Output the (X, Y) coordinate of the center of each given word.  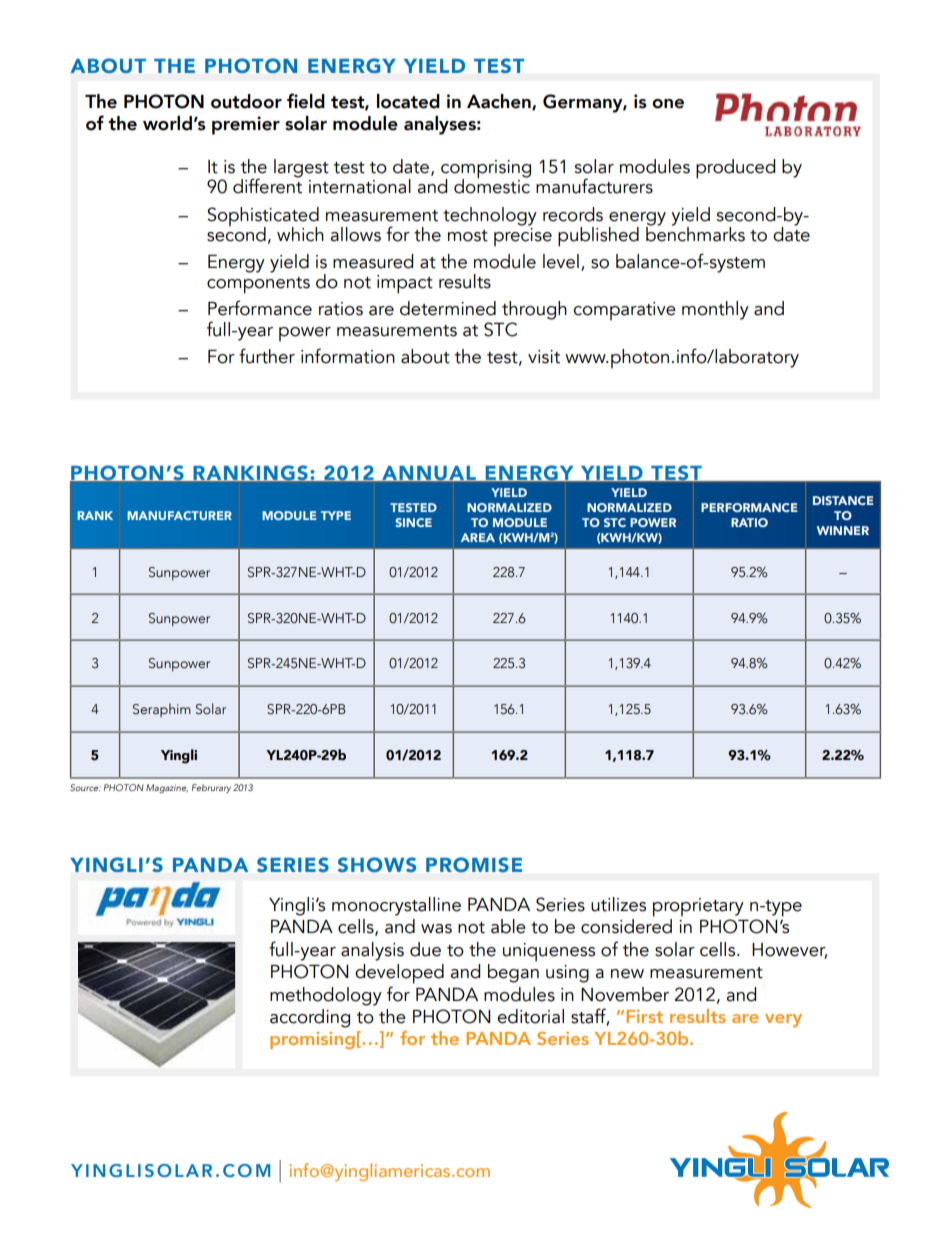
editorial (530, 1016)
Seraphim (162, 710)
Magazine (167, 788)
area (478, 537)
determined (448, 308)
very (783, 1020)
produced (735, 169)
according (310, 1018)
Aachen (500, 102)
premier (246, 125)
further (267, 356)
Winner (843, 530)
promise (474, 864)
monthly (715, 310)
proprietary (698, 907)
